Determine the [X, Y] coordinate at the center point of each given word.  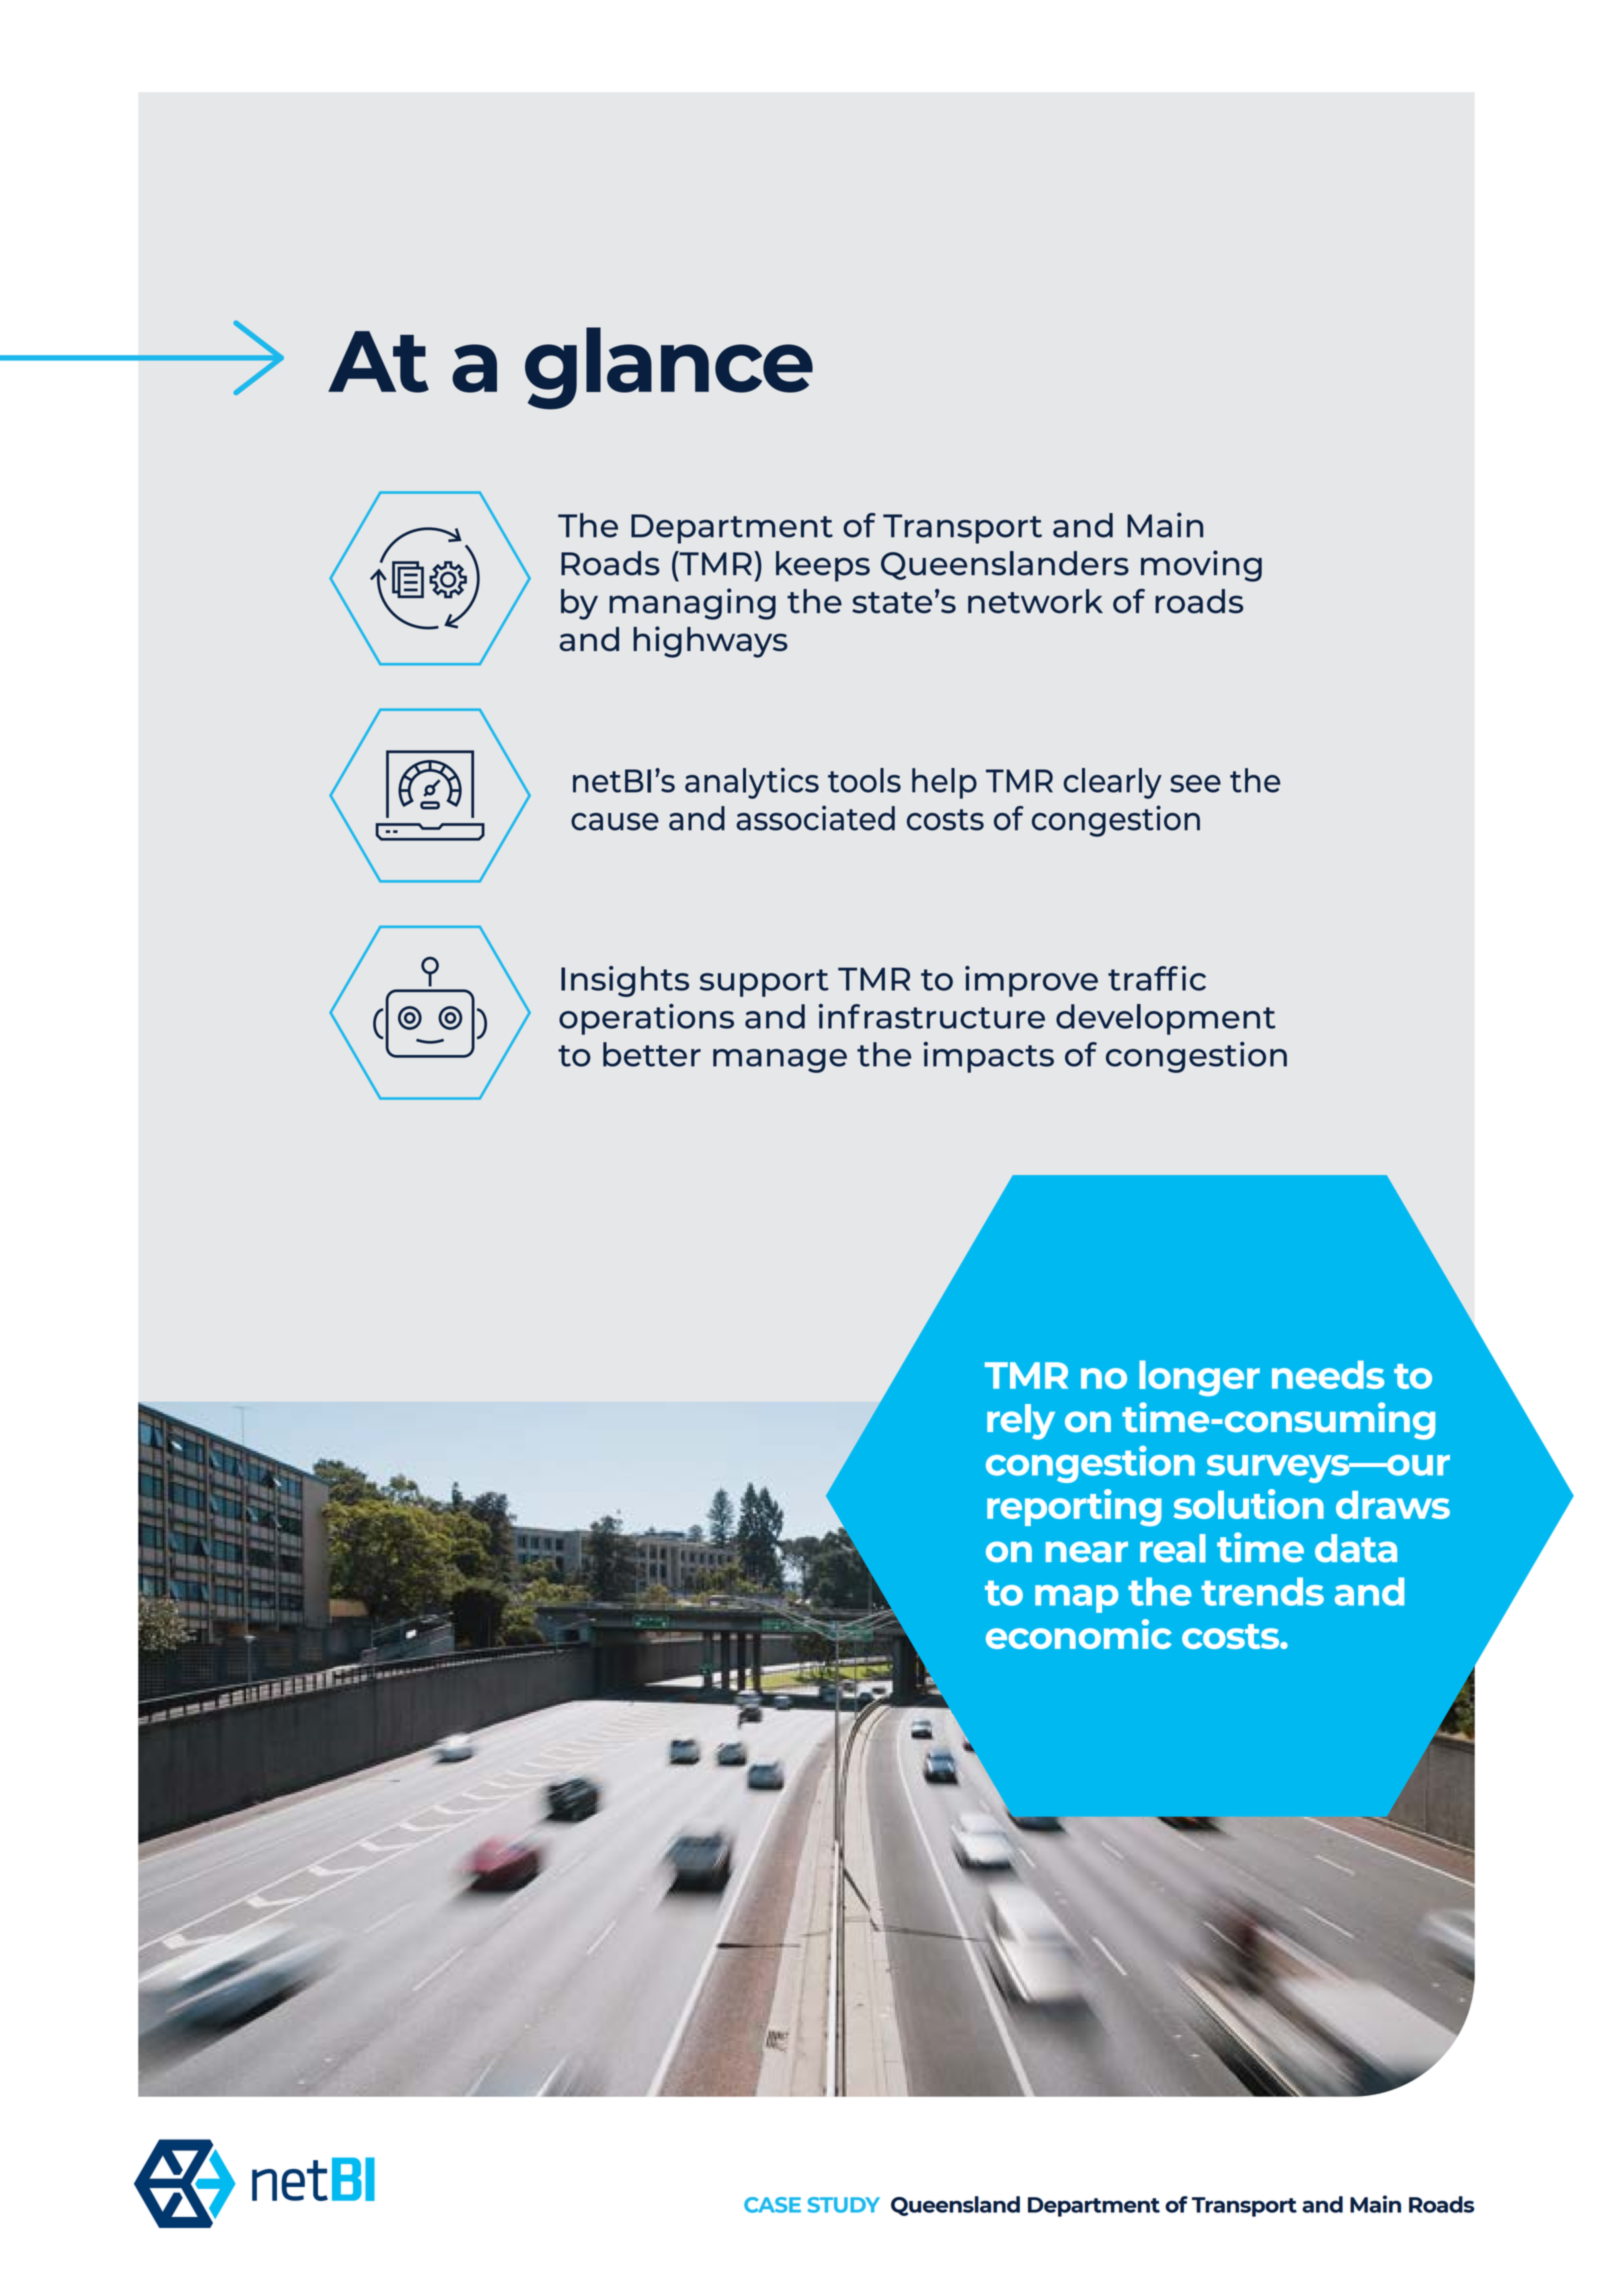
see [1195, 784]
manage [780, 1061]
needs [1328, 1374]
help [944, 783]
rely [1021, 1422]
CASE [772, 2205]
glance [669, 368]
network [1035, 601]
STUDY [844, 2205]
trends [1262, 1591]
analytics [752, 783]
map [1077, 1599]
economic [1079, 1634]
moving [1201, 566]
